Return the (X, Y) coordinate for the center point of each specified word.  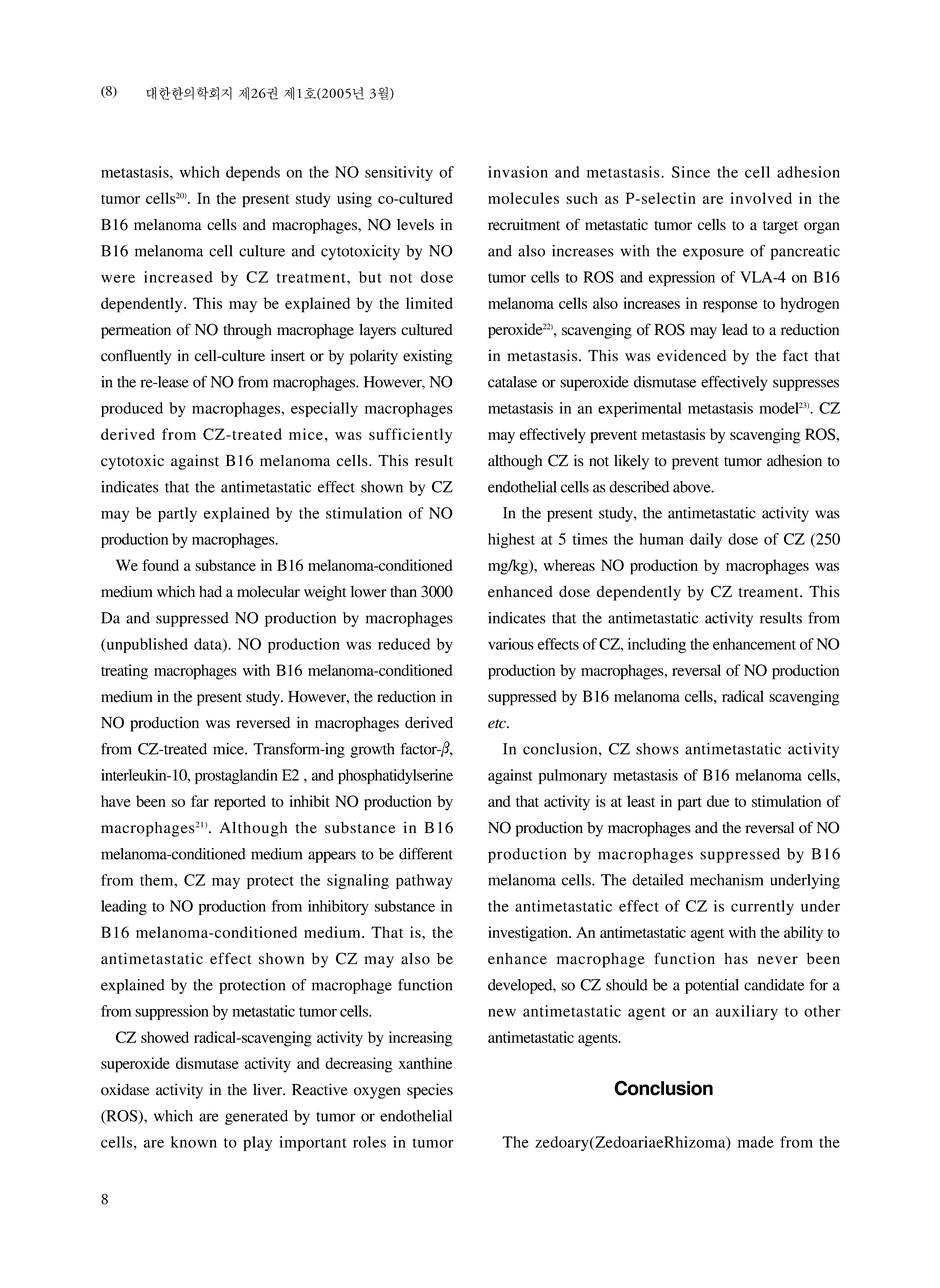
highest (511, 540)
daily (706, 540)
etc (498, 724)
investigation (529, 934)
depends (253, 173)
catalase (512, 382)
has (736, 959)
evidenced (691, 355)
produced (132, 409)
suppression (172, 1012)
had (210, 591)
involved (761, 198)
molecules (523, 198)
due (718, 801)
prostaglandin (236, 776)
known (194, 1142)
